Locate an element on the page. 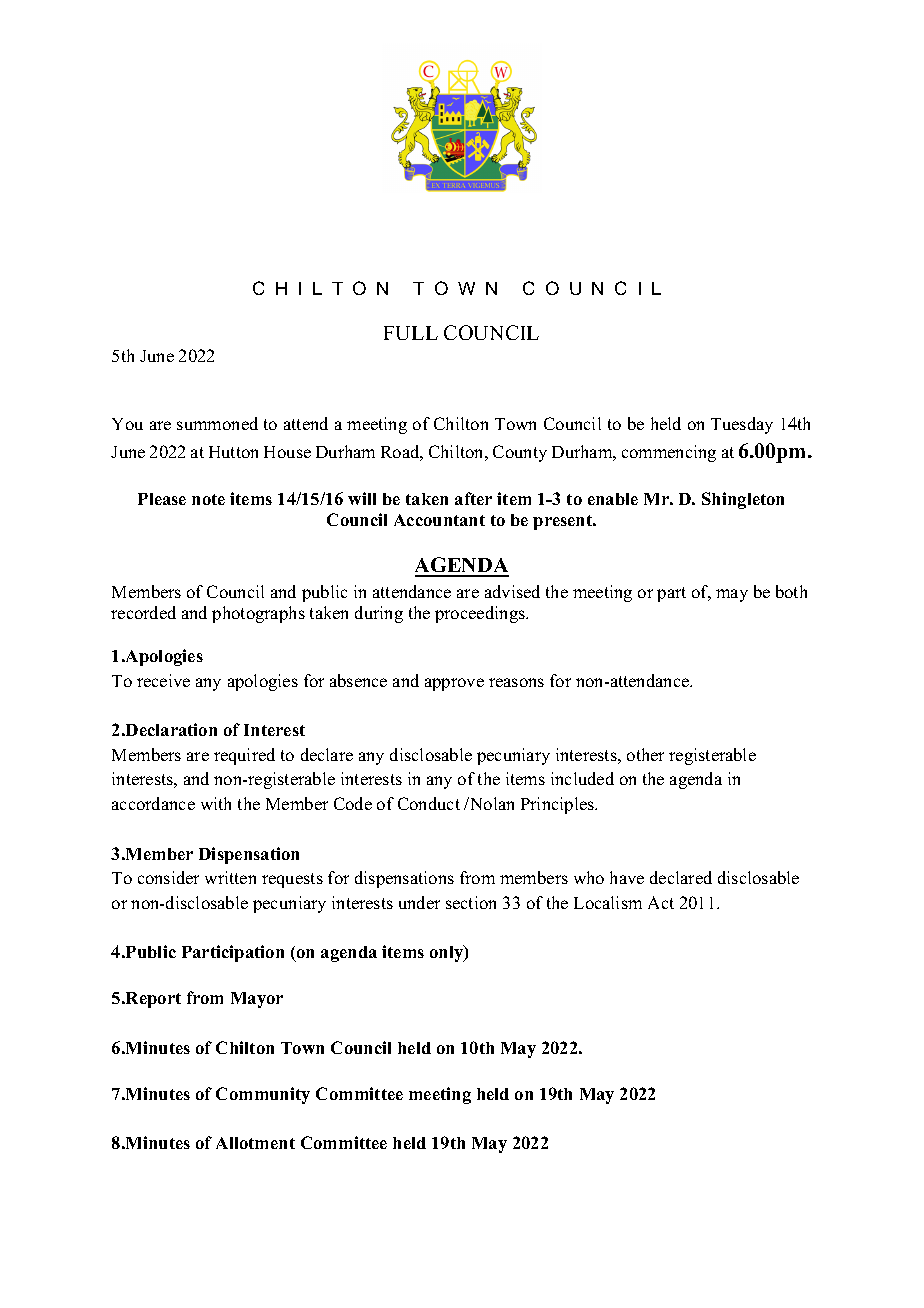  Community is located at coordinates (263, 1095).
